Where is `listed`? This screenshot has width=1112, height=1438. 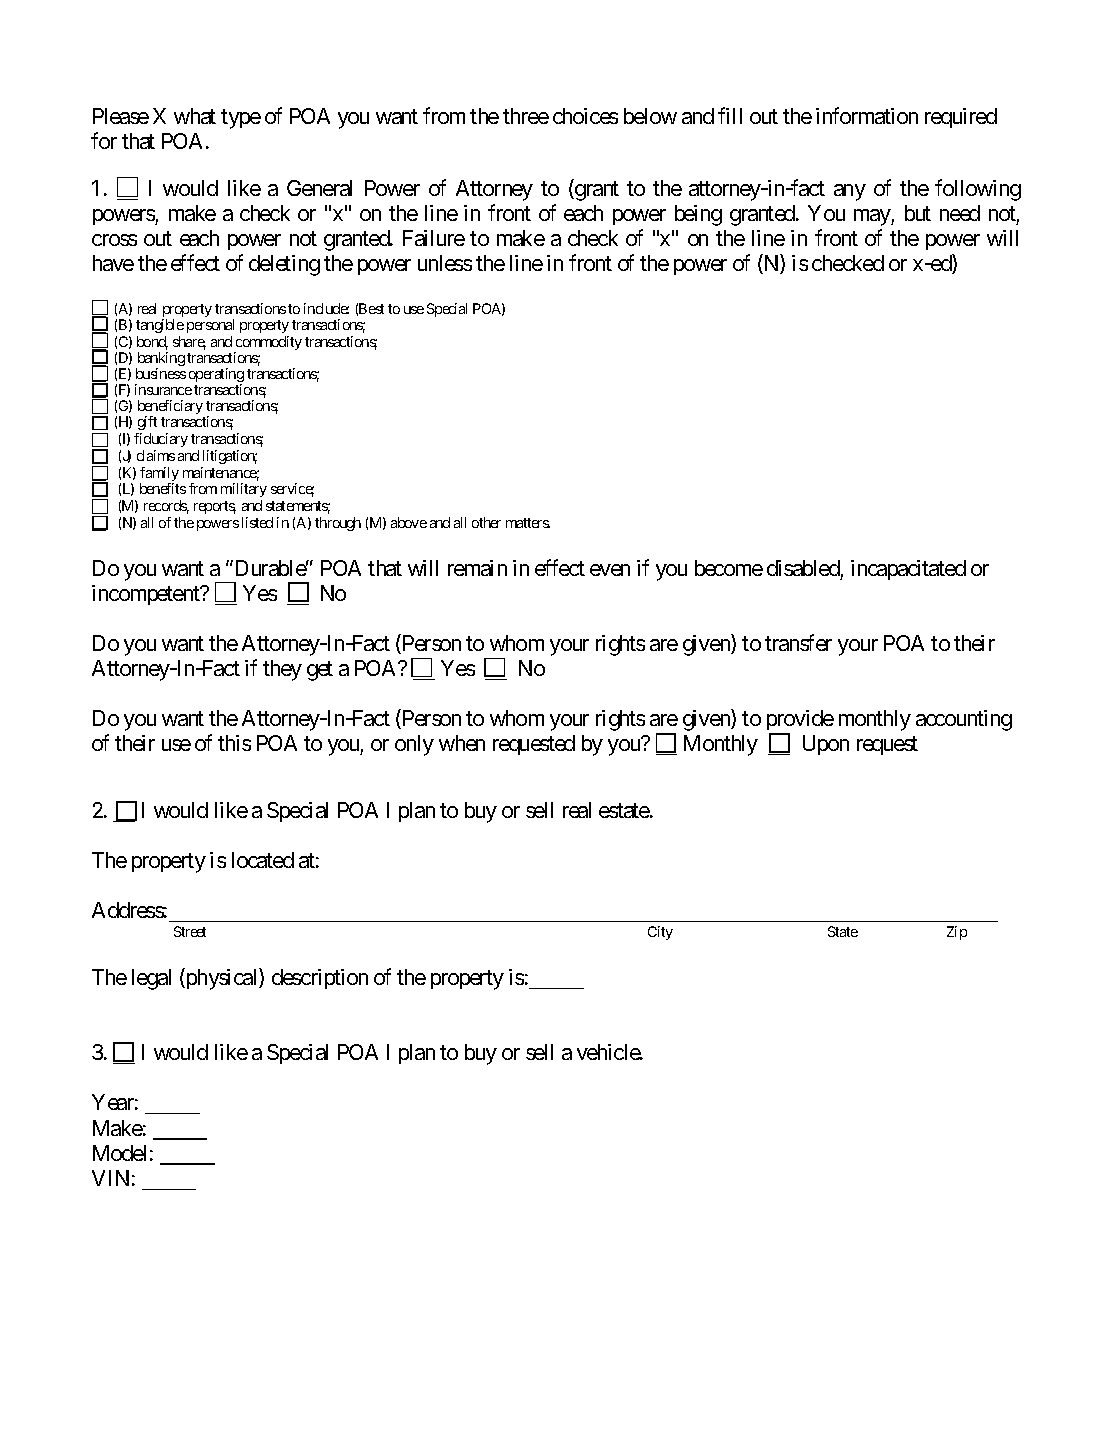 listed is located at coordinates (257, 522).
